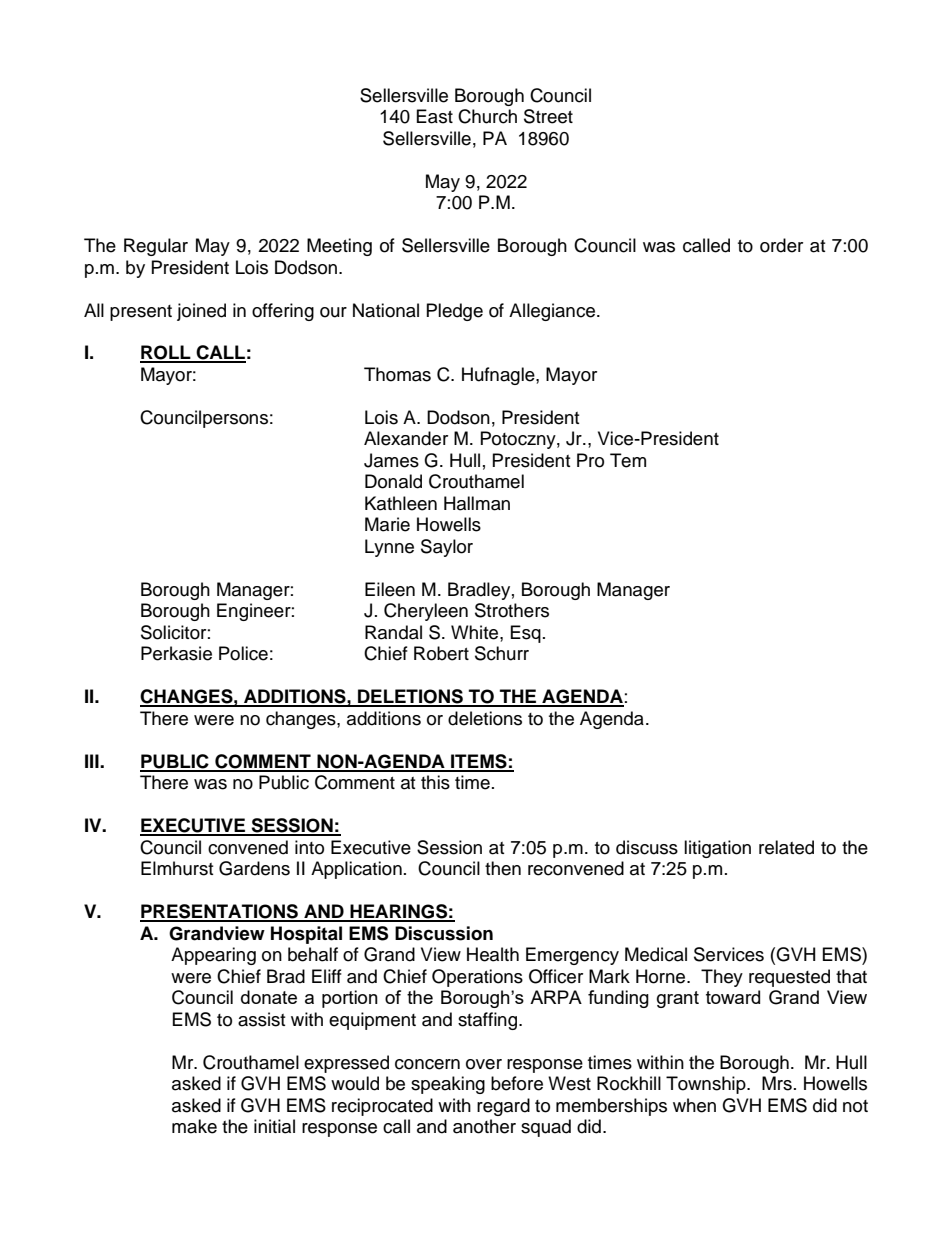  Describe the element at coordinates (781, 245) in the document. I see `order` at that location.
